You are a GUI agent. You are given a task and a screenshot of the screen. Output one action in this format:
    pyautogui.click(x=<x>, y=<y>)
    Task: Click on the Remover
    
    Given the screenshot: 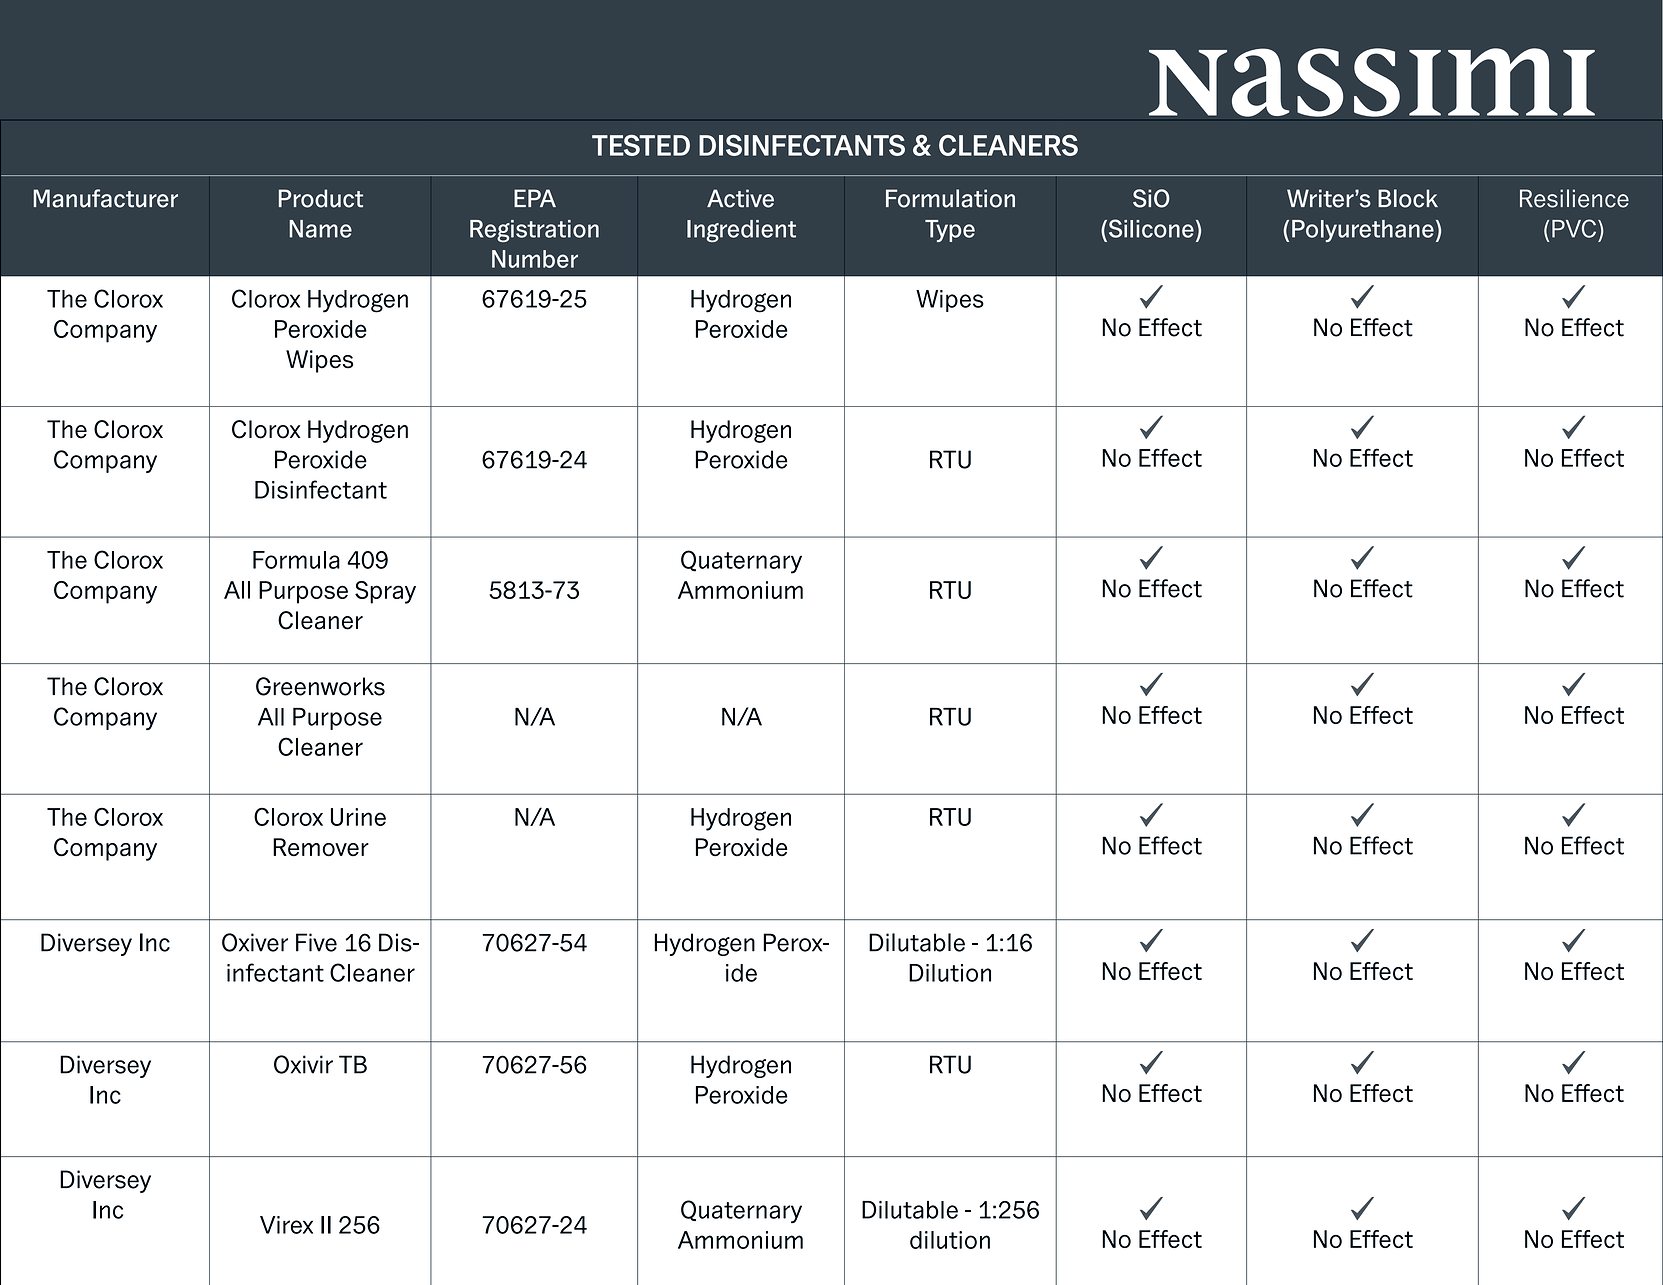 What is the action you would take?
    pyautogui.click(x=321, y=847)
